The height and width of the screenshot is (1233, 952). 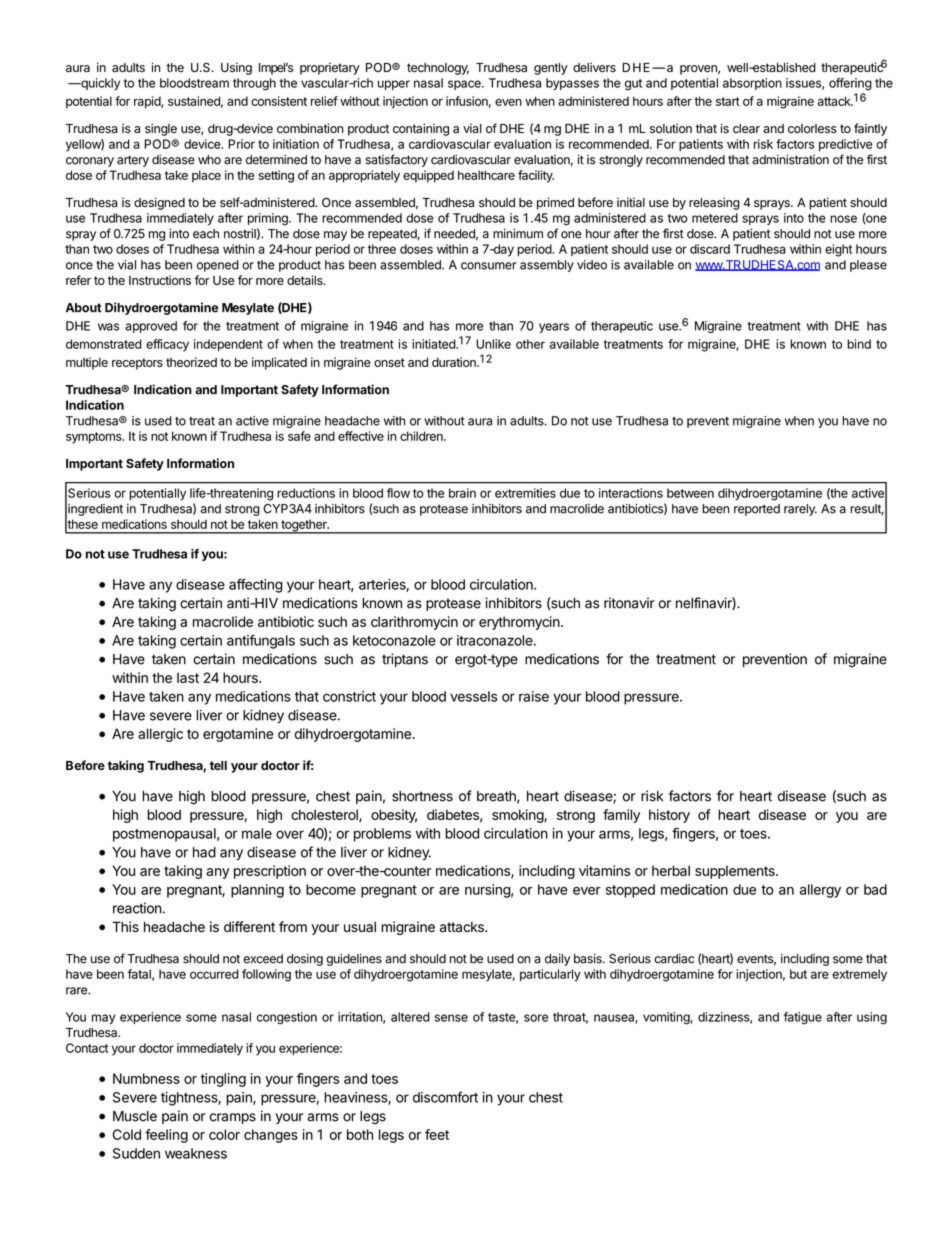 I want to click on absorption, so click(x=752, y=84).
